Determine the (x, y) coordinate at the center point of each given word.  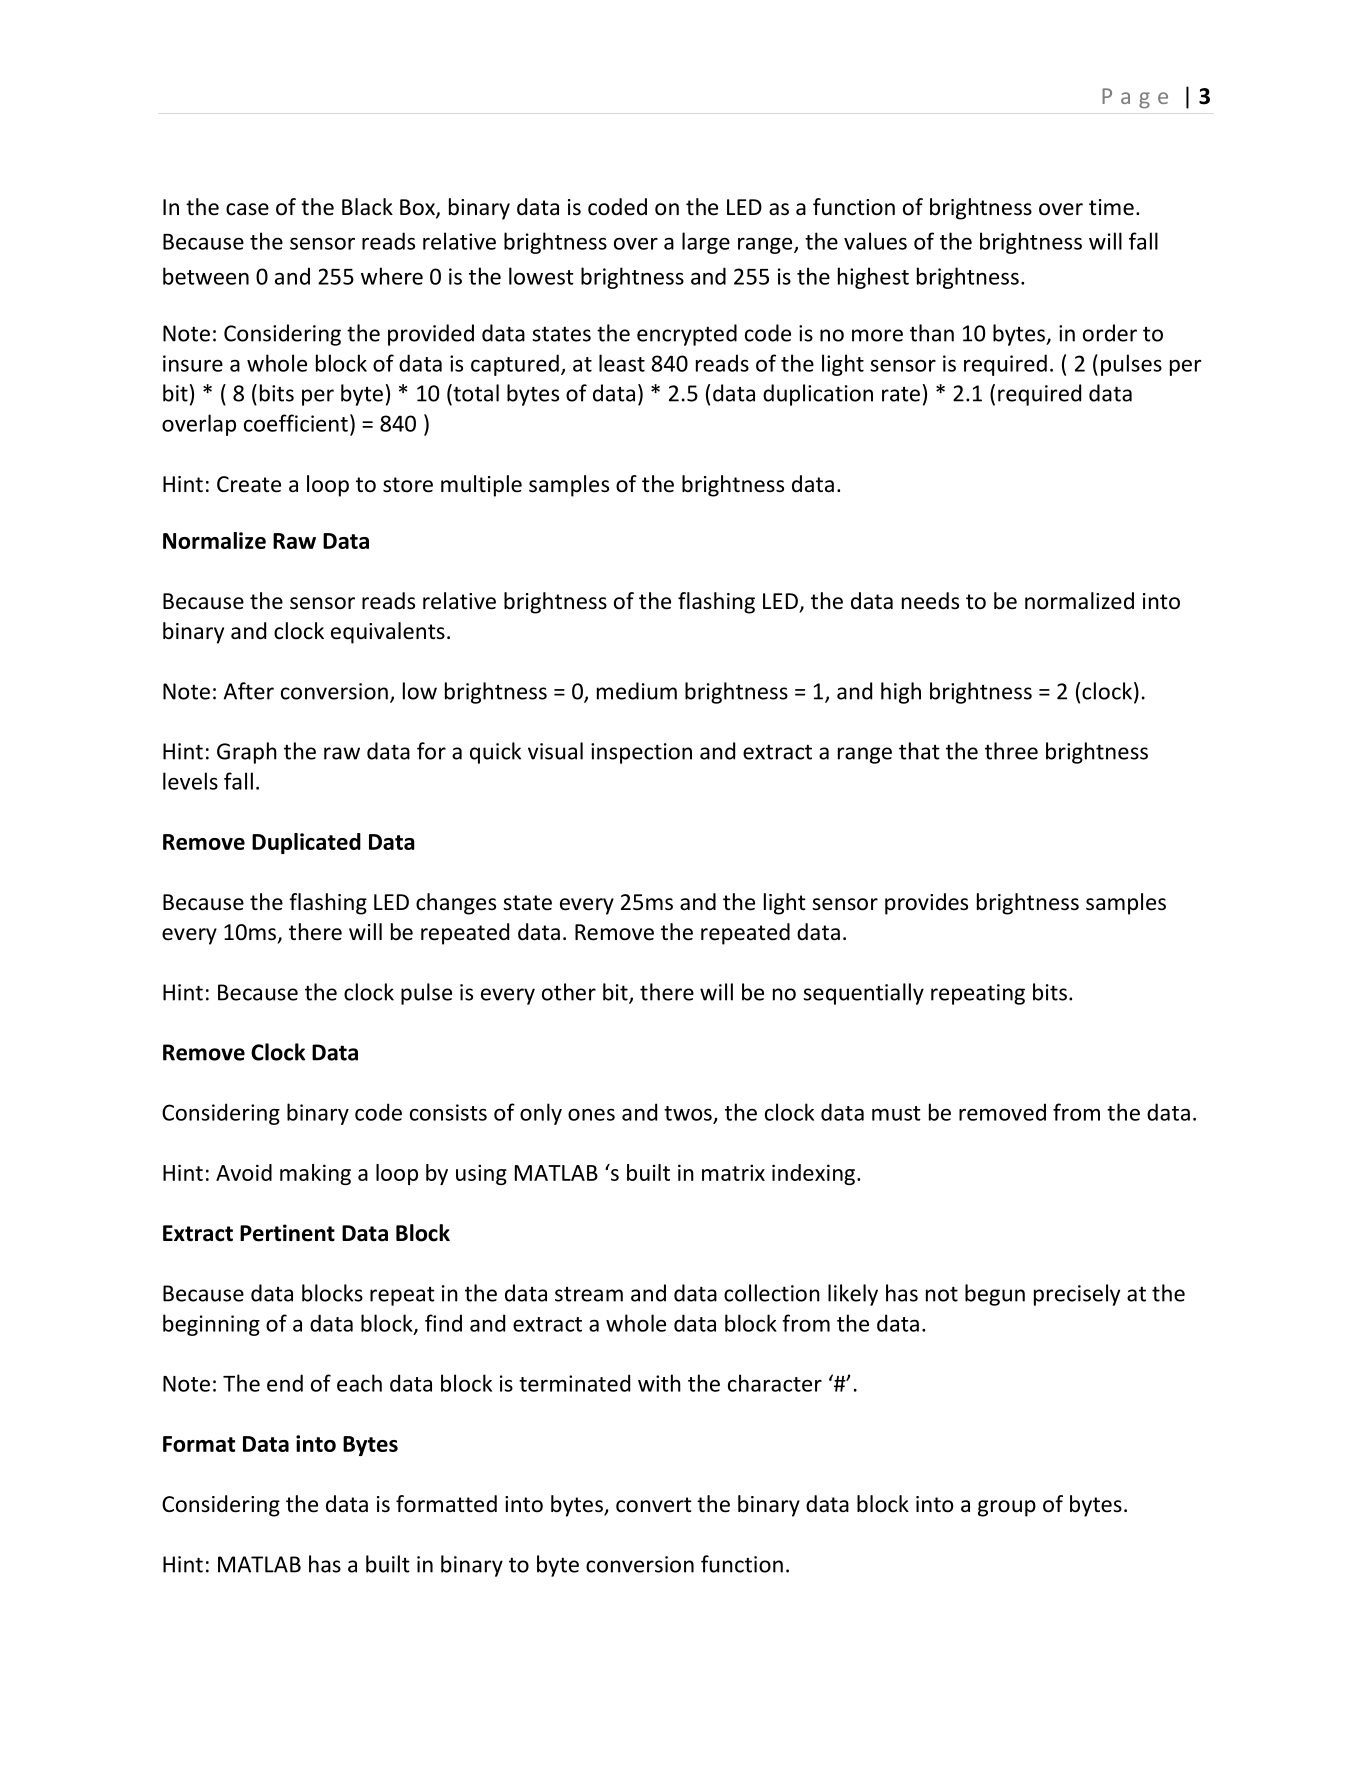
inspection (641, 753)
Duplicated (306, 843)
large (706, 243)
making (315, 1174)
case (247, 209)
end (285, 1383)
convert (654, 1505)
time (1111, 207)
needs (930, 601)
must (896, 1113)
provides (926, 904)
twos (688, 1113)
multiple (481, 486)
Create (249, 484)
